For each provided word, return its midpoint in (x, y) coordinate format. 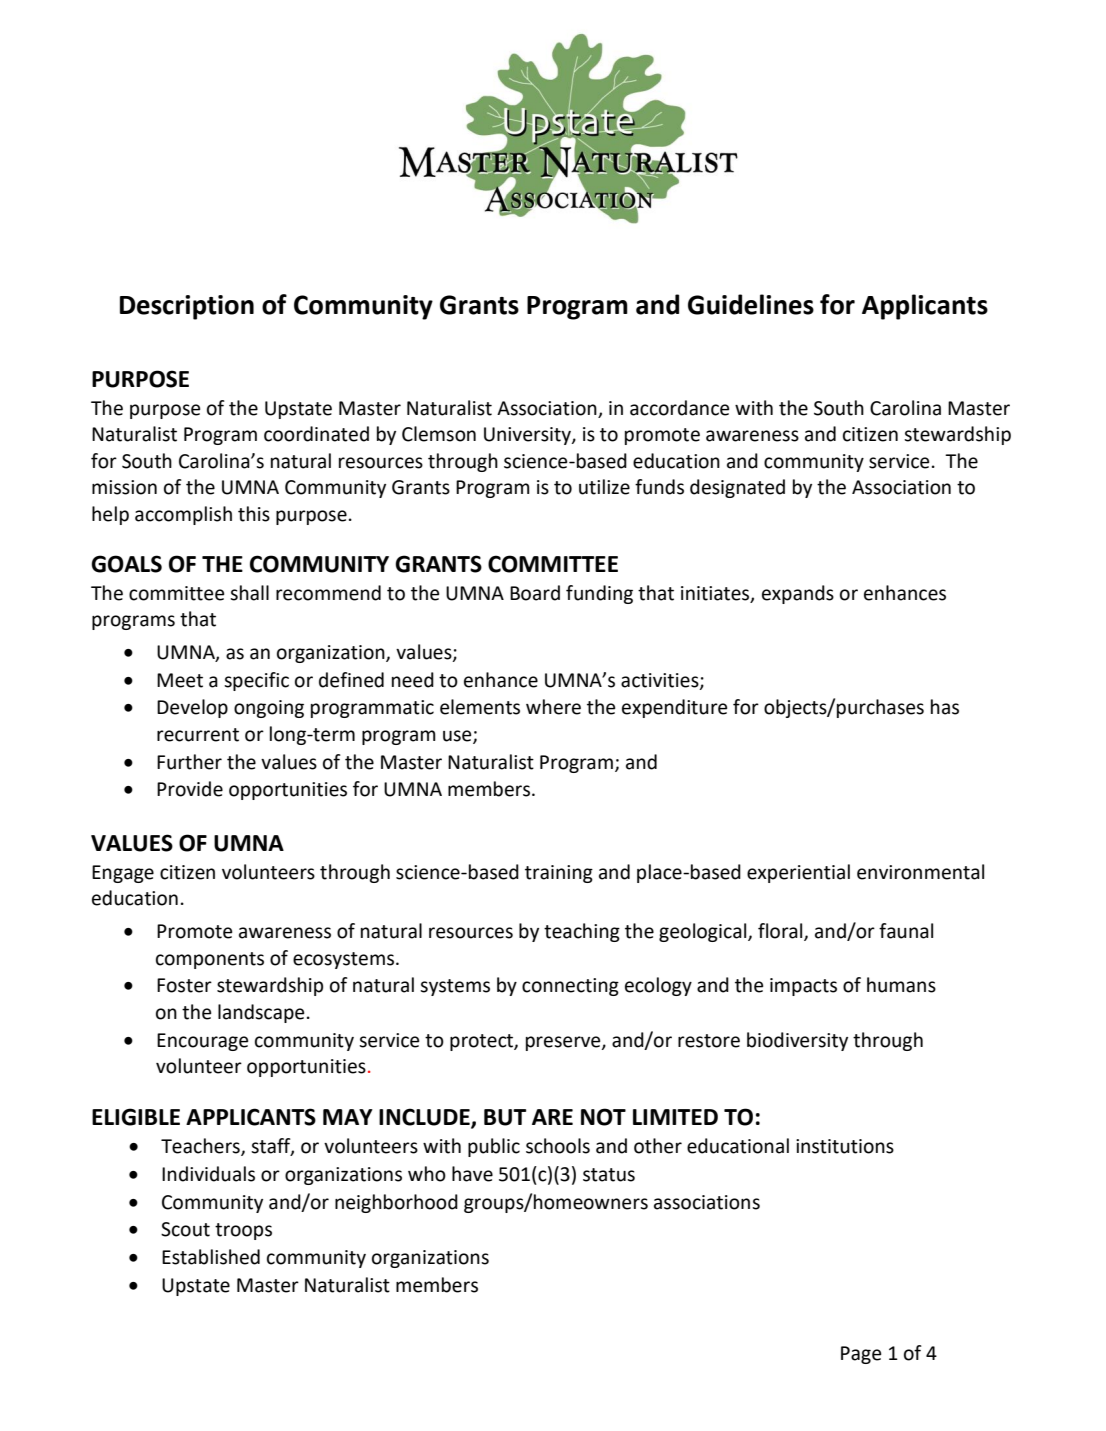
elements (480, 707)
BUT (505, 1117)
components (210, 960)
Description (187, 307)
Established (211, 1257)
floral (781, 932)
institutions (845, 1146)
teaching (582, 932)
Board (535, 593)
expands (798, 594)
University (528, 436)
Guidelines (751, 304)
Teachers (201, 1147)
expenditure (674, 708)
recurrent (198, 735)
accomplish (183, 515)
